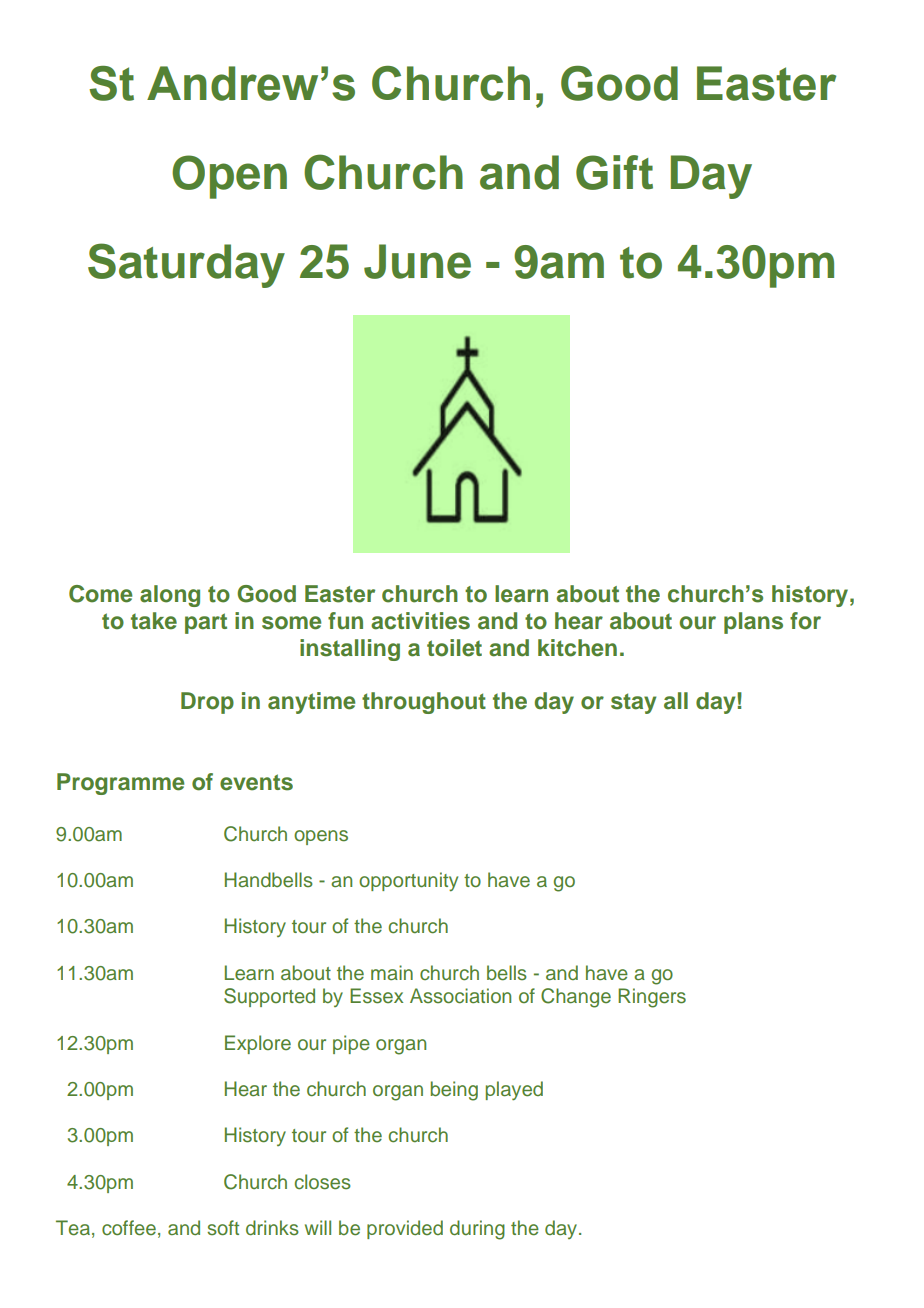  What do you see at coordinates (424, 703) in the screenshot?
I see `throughout` at bounding box center [424, 703].
